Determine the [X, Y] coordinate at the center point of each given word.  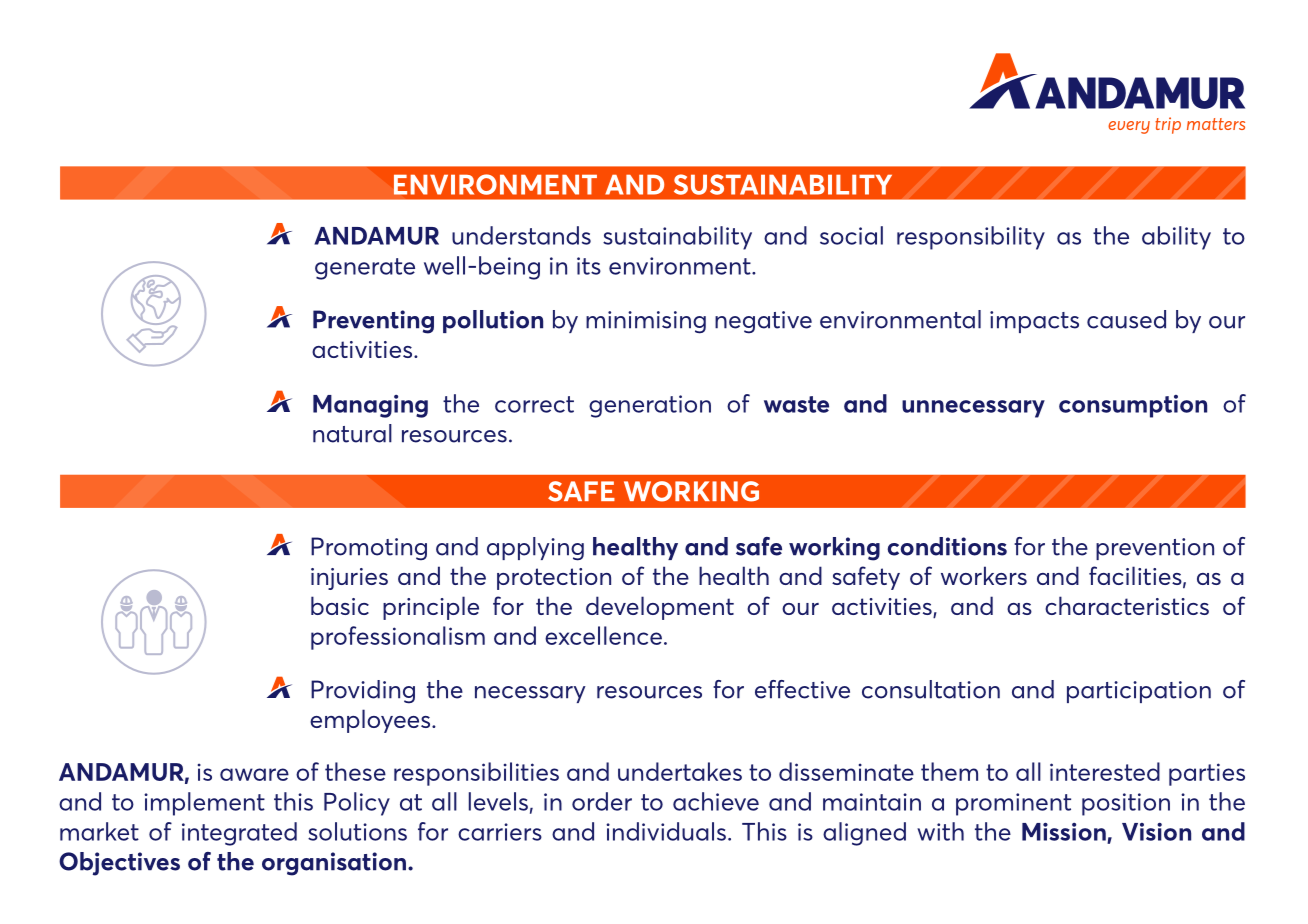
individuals [666, 831]
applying [535, 549]
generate [365, 269]
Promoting [369, 549]
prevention [1155, 549]
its [589, 266]
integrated [239, 834]
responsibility [971, 238]
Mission [1065, 833]
